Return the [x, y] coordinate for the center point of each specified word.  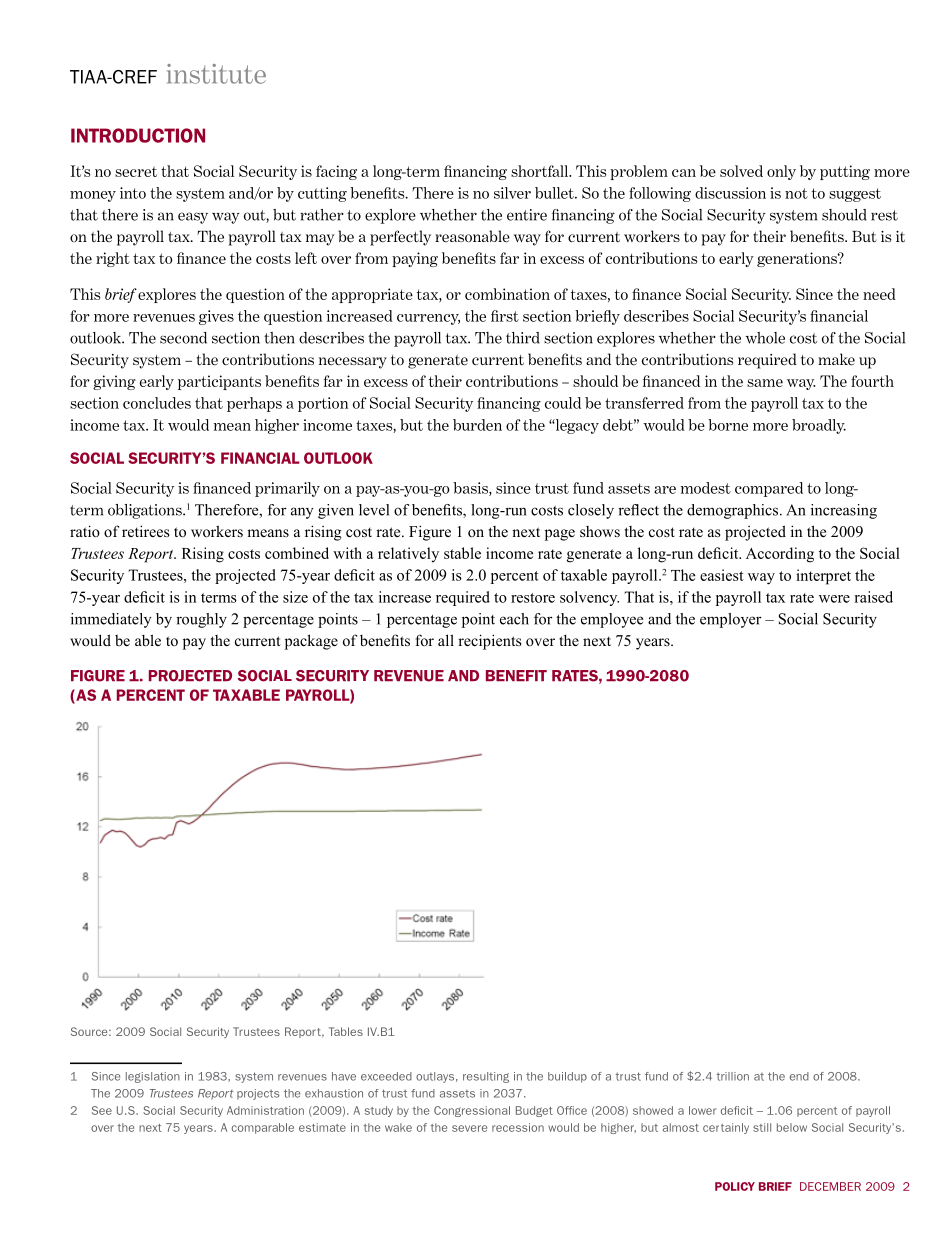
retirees [145, 531]
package [311, 642]
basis [471, 489]
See [102, 1110]
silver [512, 193]
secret [136, 171]
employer [731, 620]
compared [769, 489]
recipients [489, 642]
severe [469, 1128]
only [781, 172]
